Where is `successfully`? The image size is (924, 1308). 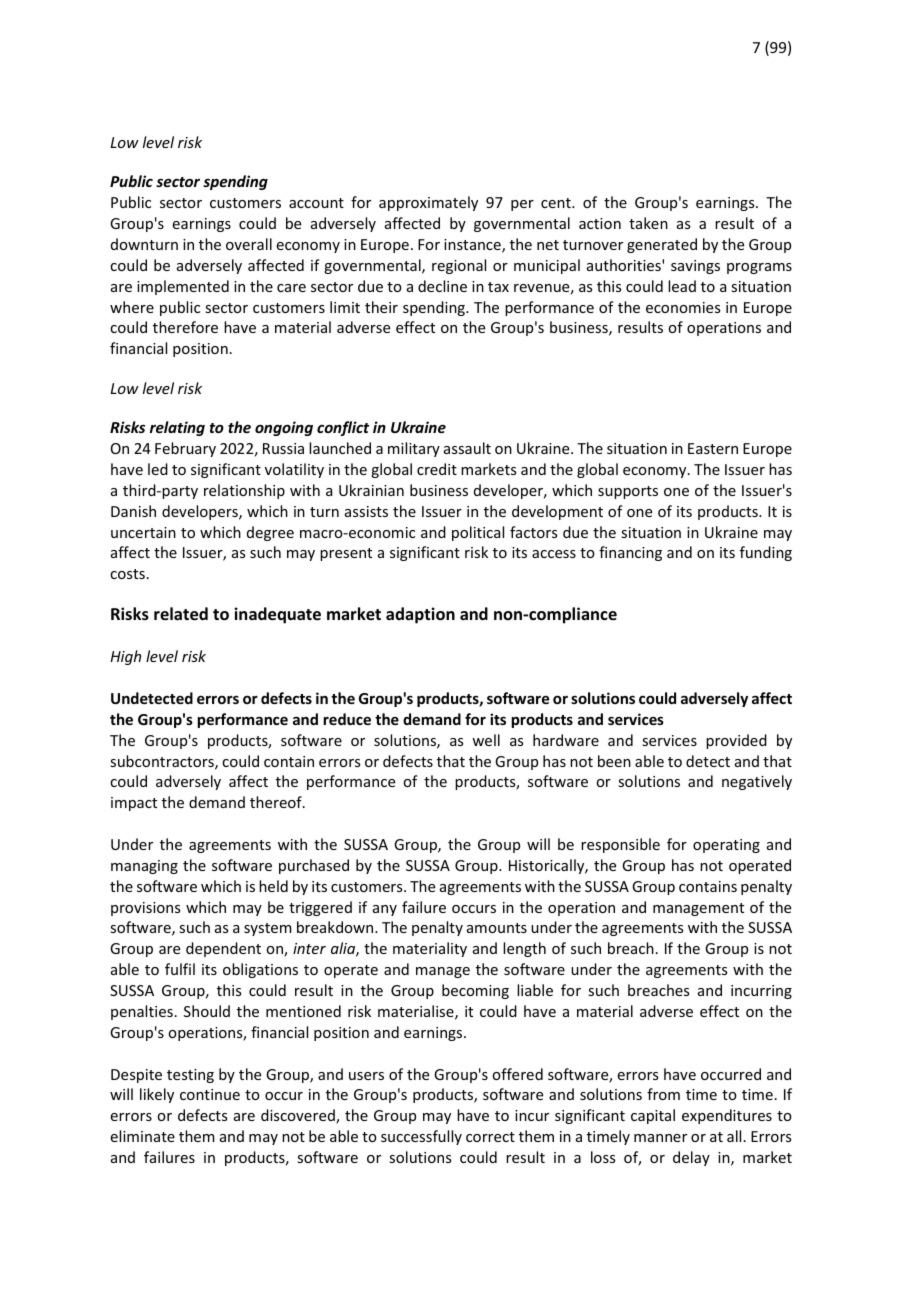
successfully is located at coordinates (421, 1137).
